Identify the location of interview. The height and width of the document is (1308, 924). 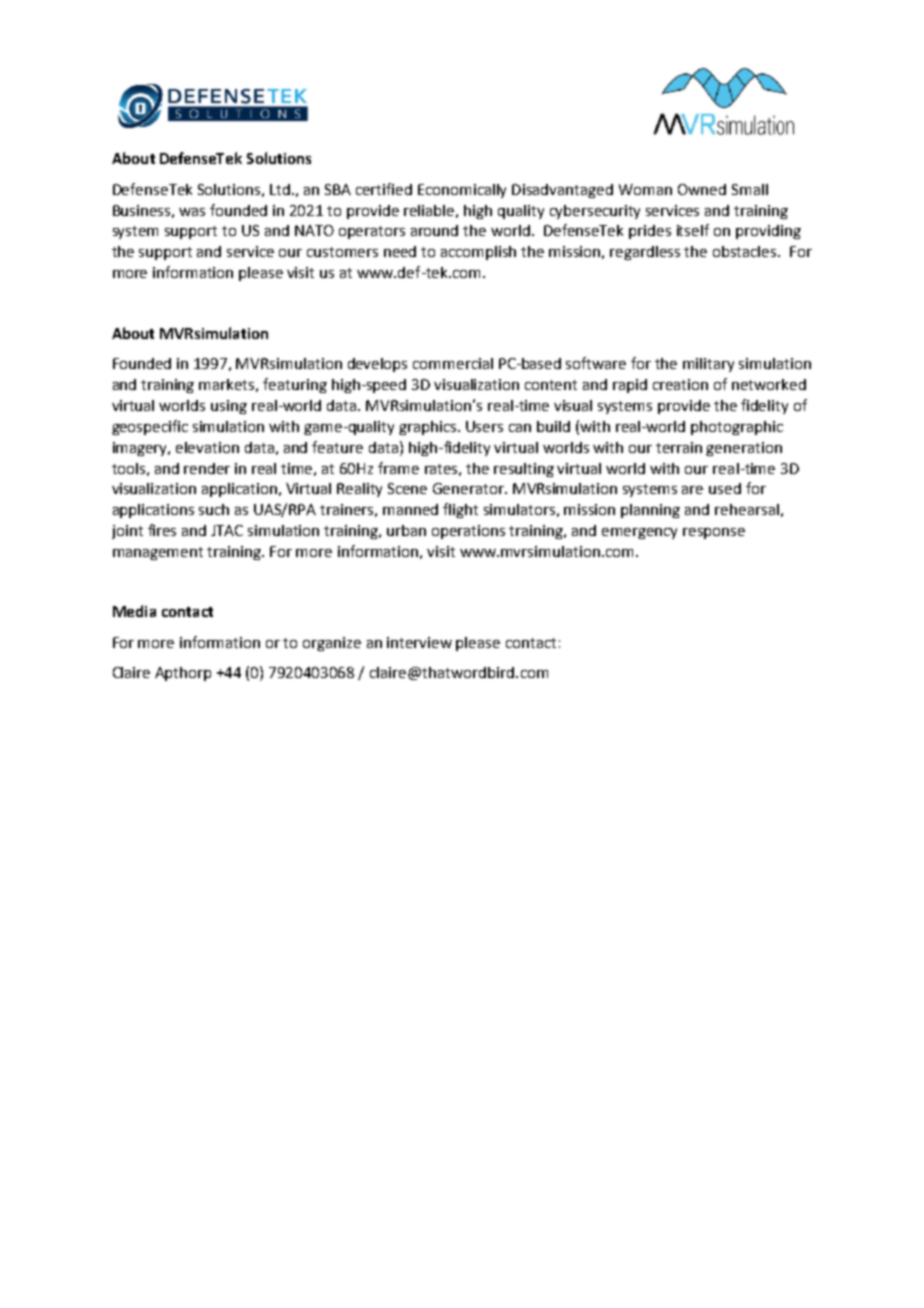
(419, 642).
